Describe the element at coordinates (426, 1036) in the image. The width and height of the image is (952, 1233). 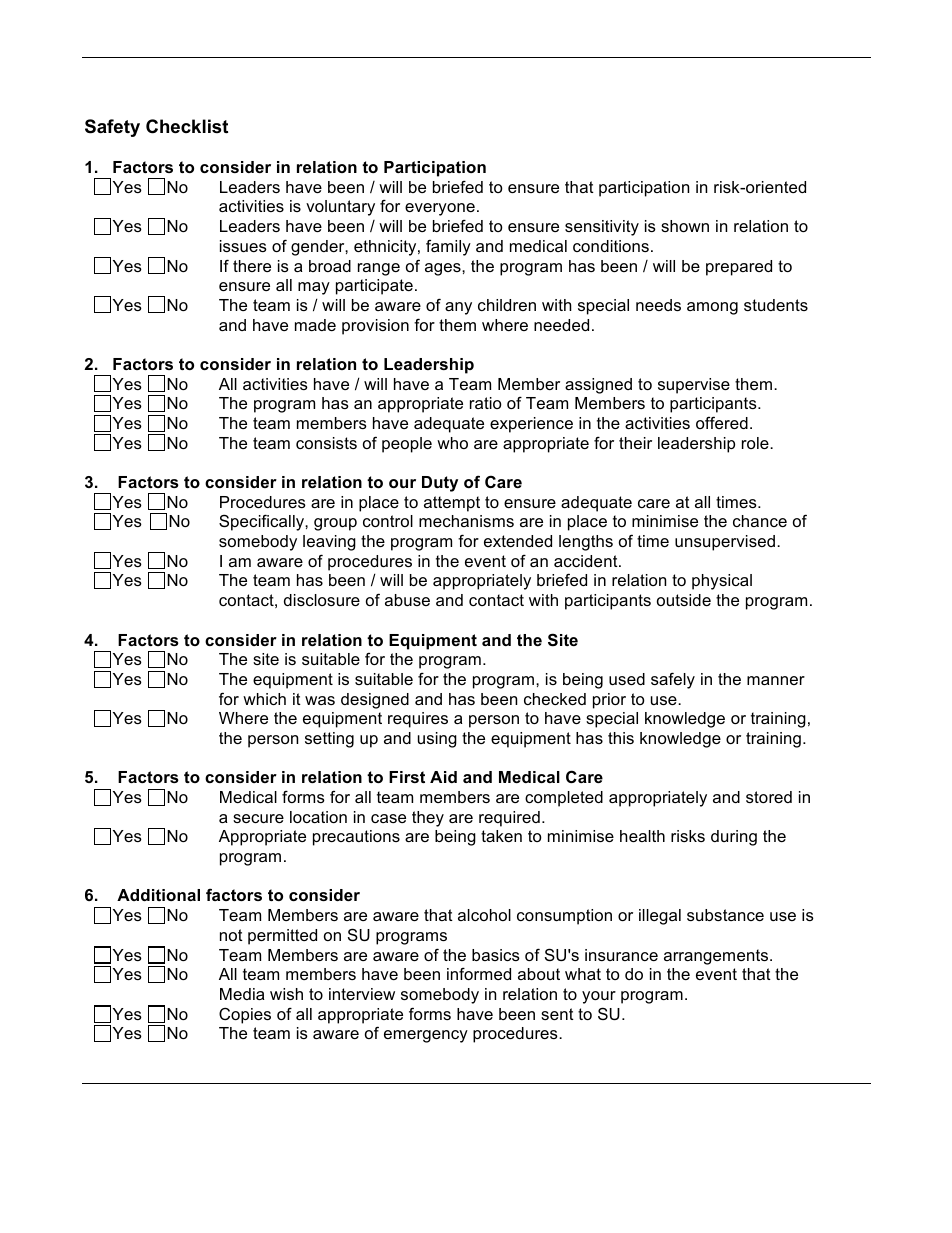
I see `emergency` at that location.
